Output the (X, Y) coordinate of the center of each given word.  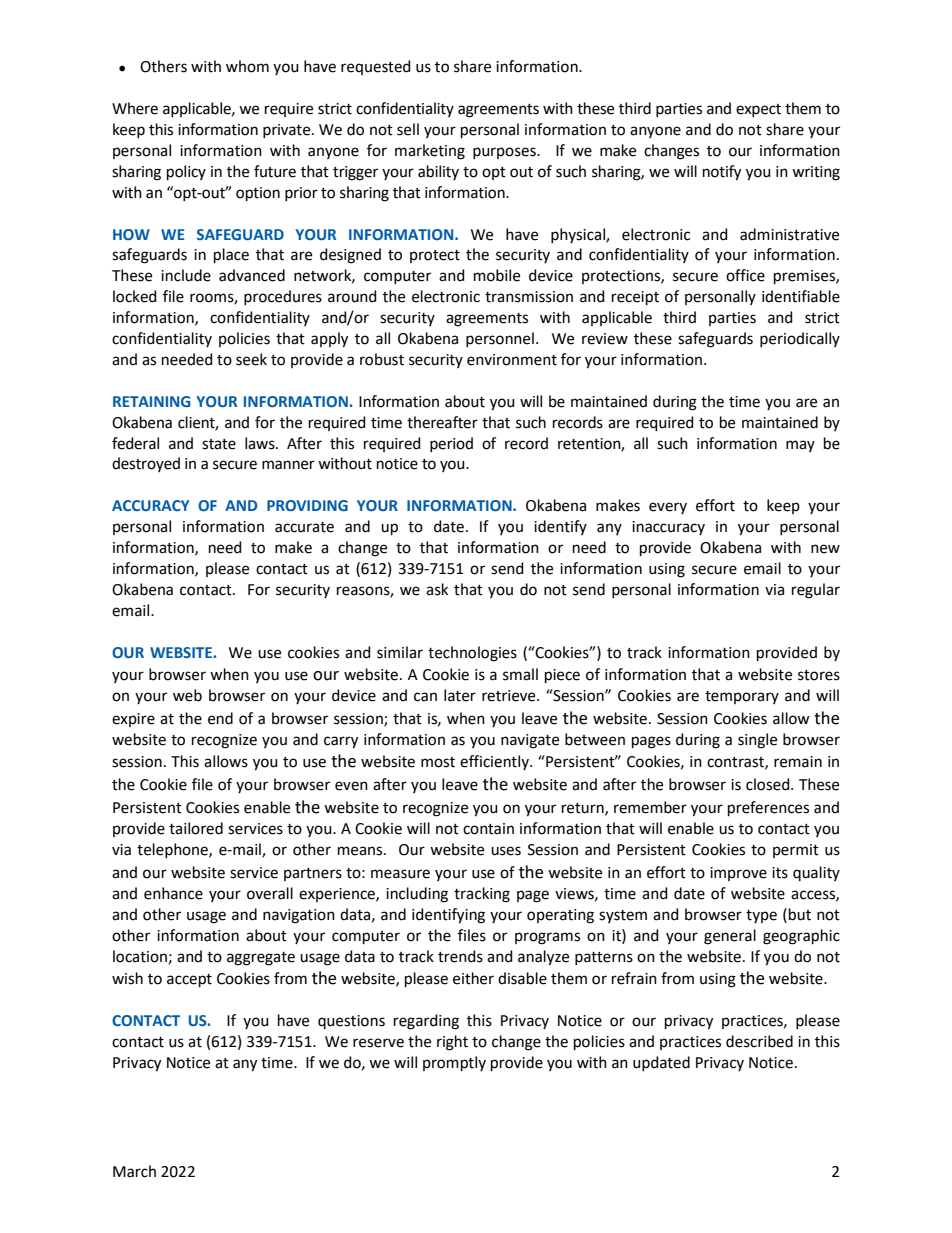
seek (251, 359)
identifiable (801, 296)
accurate (304, 527)
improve (738, 874)
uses (506, 851)
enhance (173, 893)
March (134, 1171)
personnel (500, 339)
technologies (472, 654)
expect (758, 110)
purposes (505, 153)
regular (816, 591)
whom (247, 66)
